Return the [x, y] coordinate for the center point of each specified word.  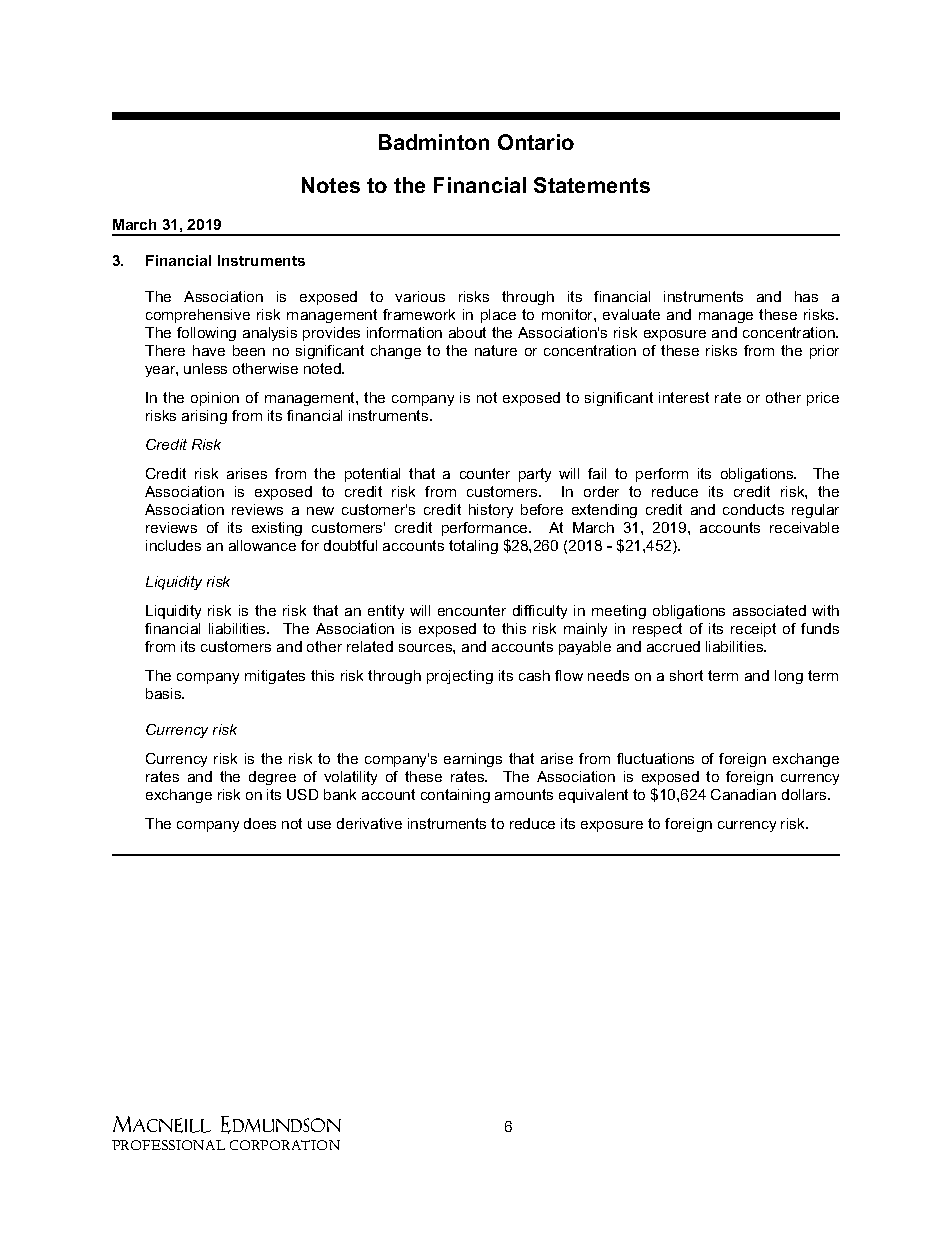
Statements [592, 185]
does [260, 823]
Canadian [743, 794]
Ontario [536, 142]
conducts [753, 509]
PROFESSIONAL [168, 1145]
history [491, 511]
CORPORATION [285, 1145]
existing [277, 529]
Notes [331, 185]
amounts [524, 794]
